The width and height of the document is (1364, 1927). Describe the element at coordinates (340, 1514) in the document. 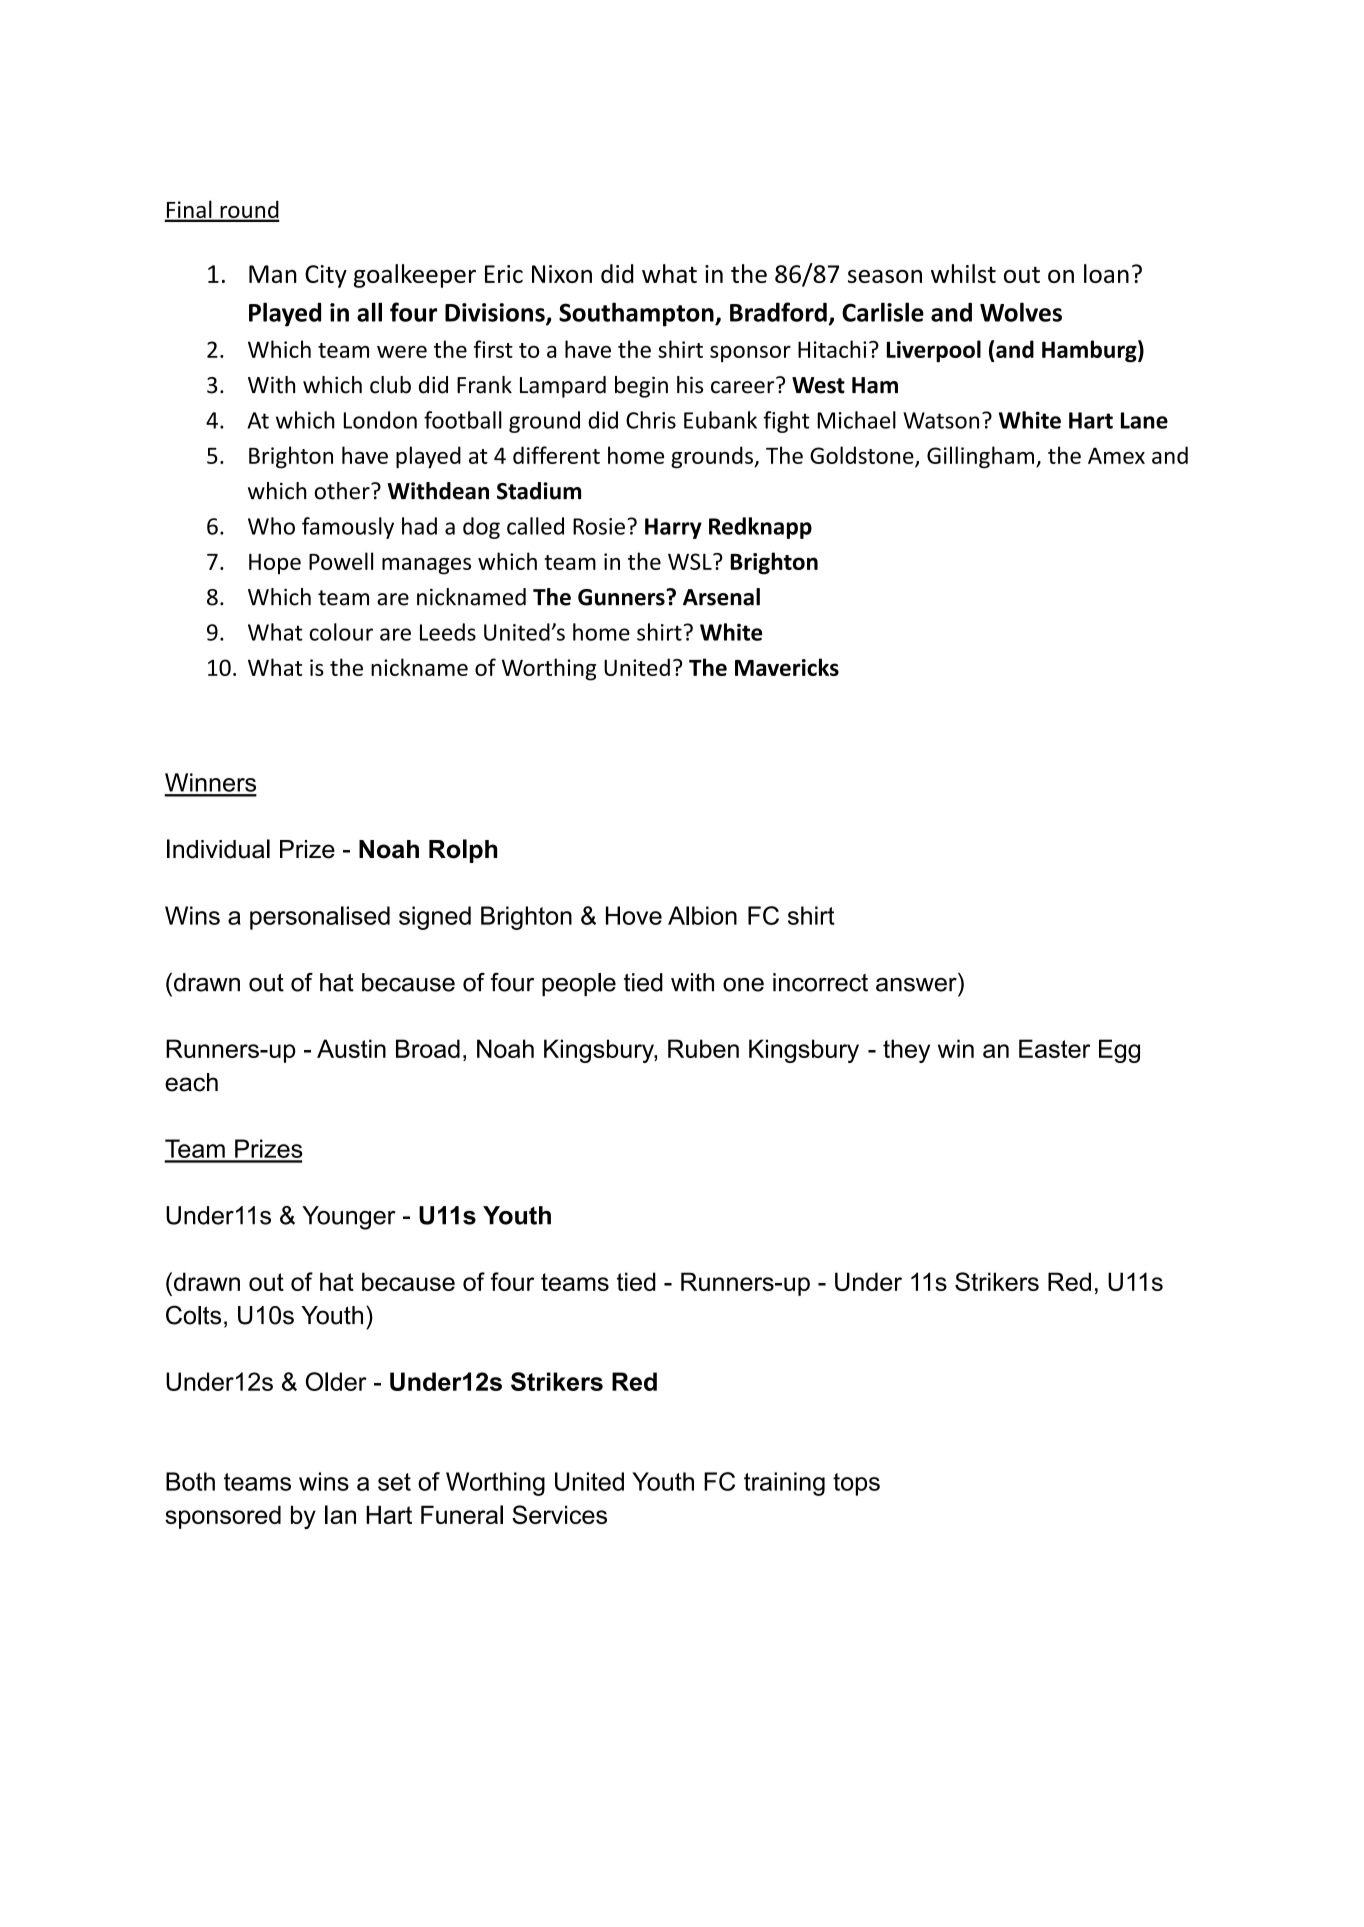

I see `Ian` at that location.
